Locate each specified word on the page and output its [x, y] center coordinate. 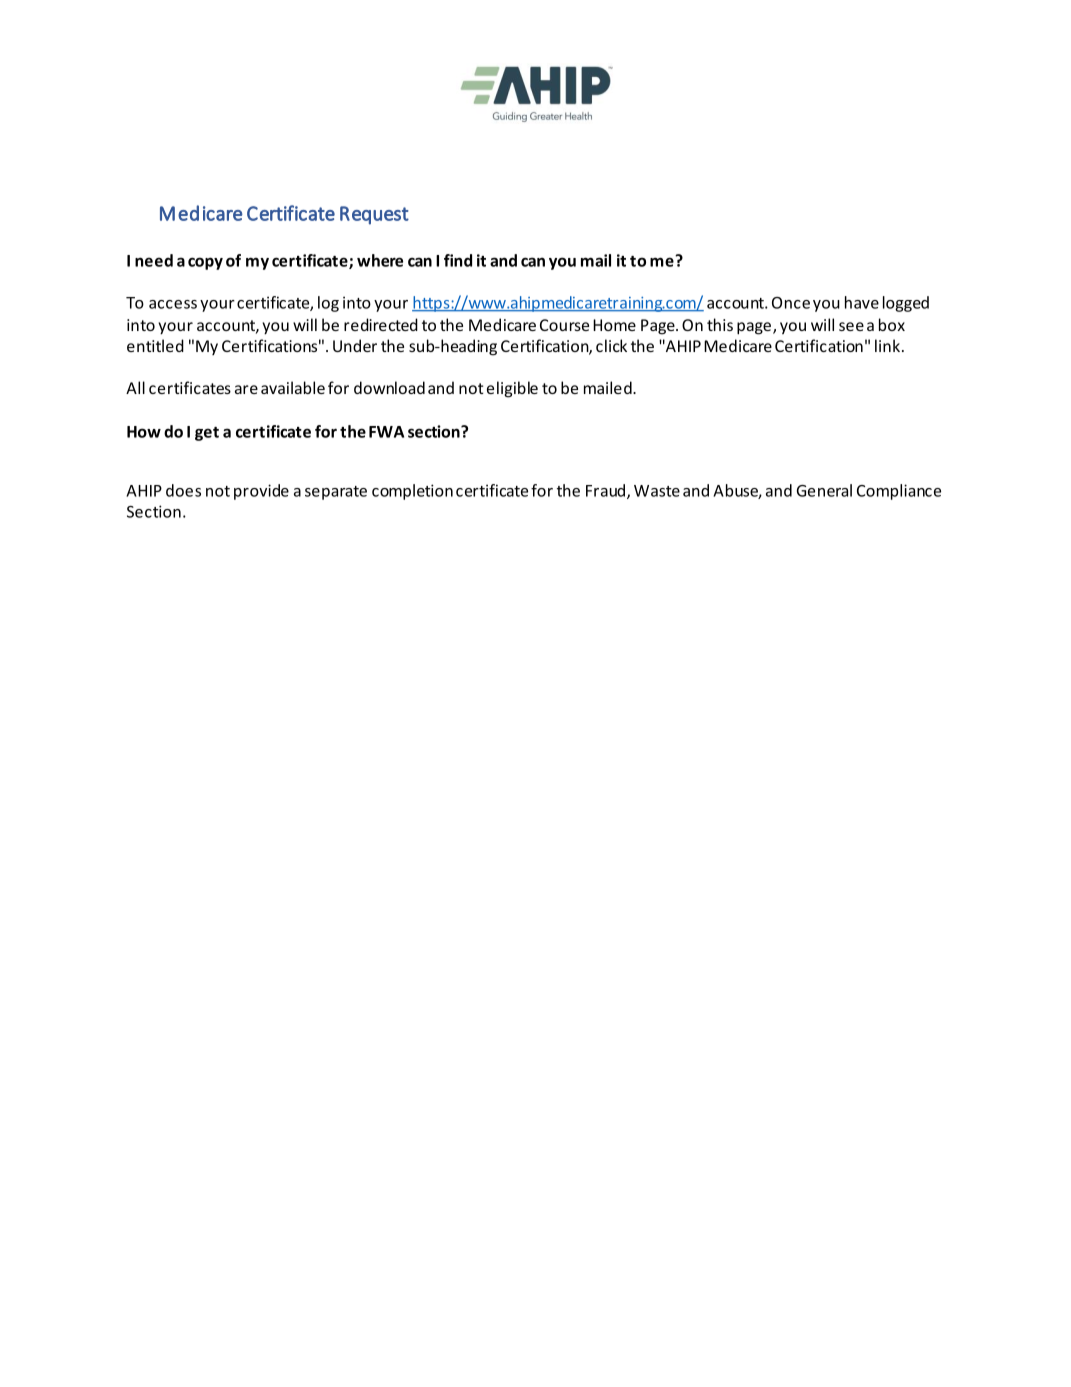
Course [564, 325]
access [173, 304]
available [293, 387]
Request [374, 215]
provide [261, 492]
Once [791, 303]
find [458, 260]
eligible [512, 389]
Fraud [605, 490]
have [862, 302]
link [887, 345]
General [824, 490]
